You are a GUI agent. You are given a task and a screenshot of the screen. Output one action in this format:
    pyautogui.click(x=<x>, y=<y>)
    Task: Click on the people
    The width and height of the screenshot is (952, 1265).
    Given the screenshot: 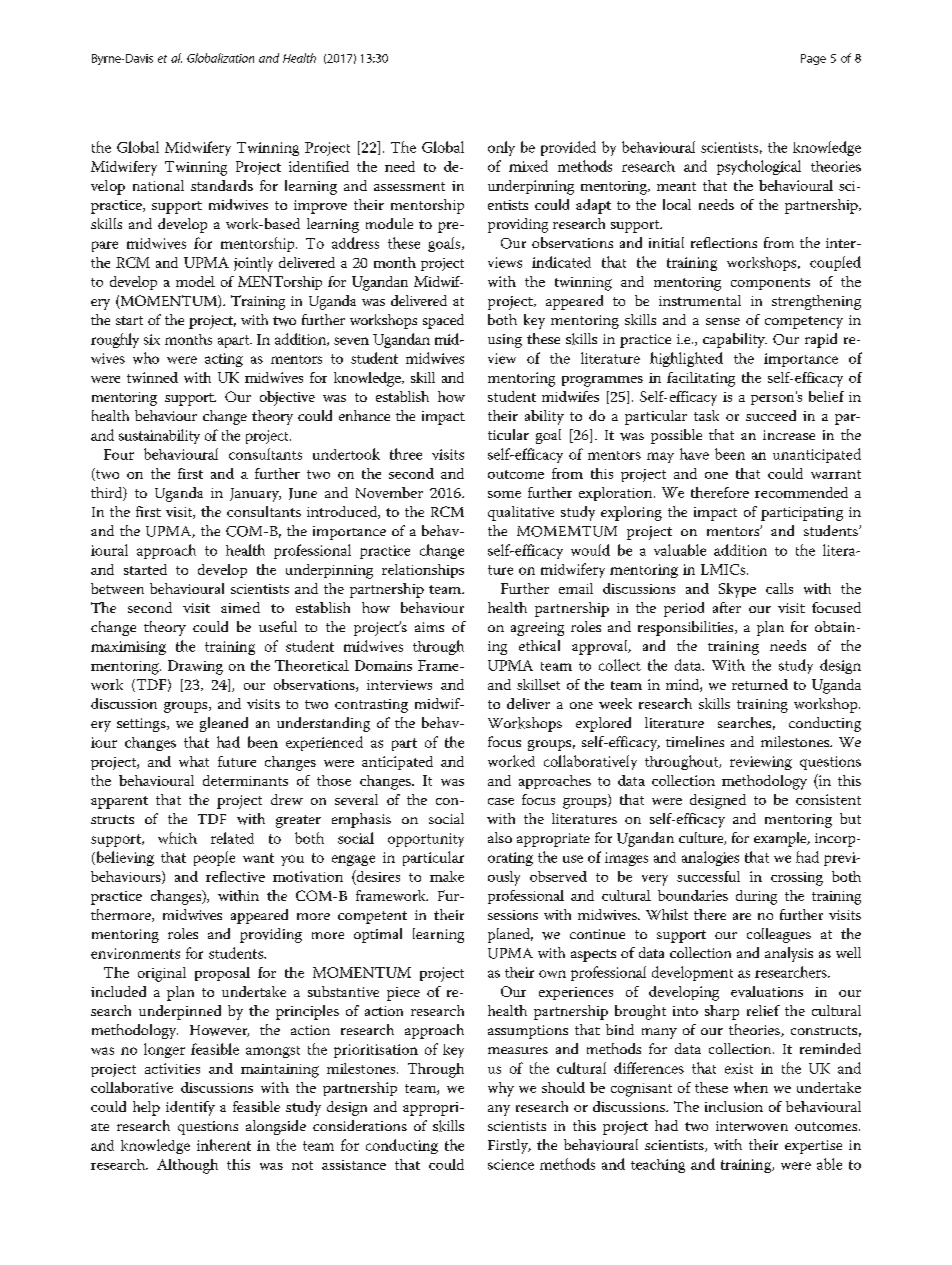 What is the action you would take?
    pyautogui.click(x=214, y=858)
